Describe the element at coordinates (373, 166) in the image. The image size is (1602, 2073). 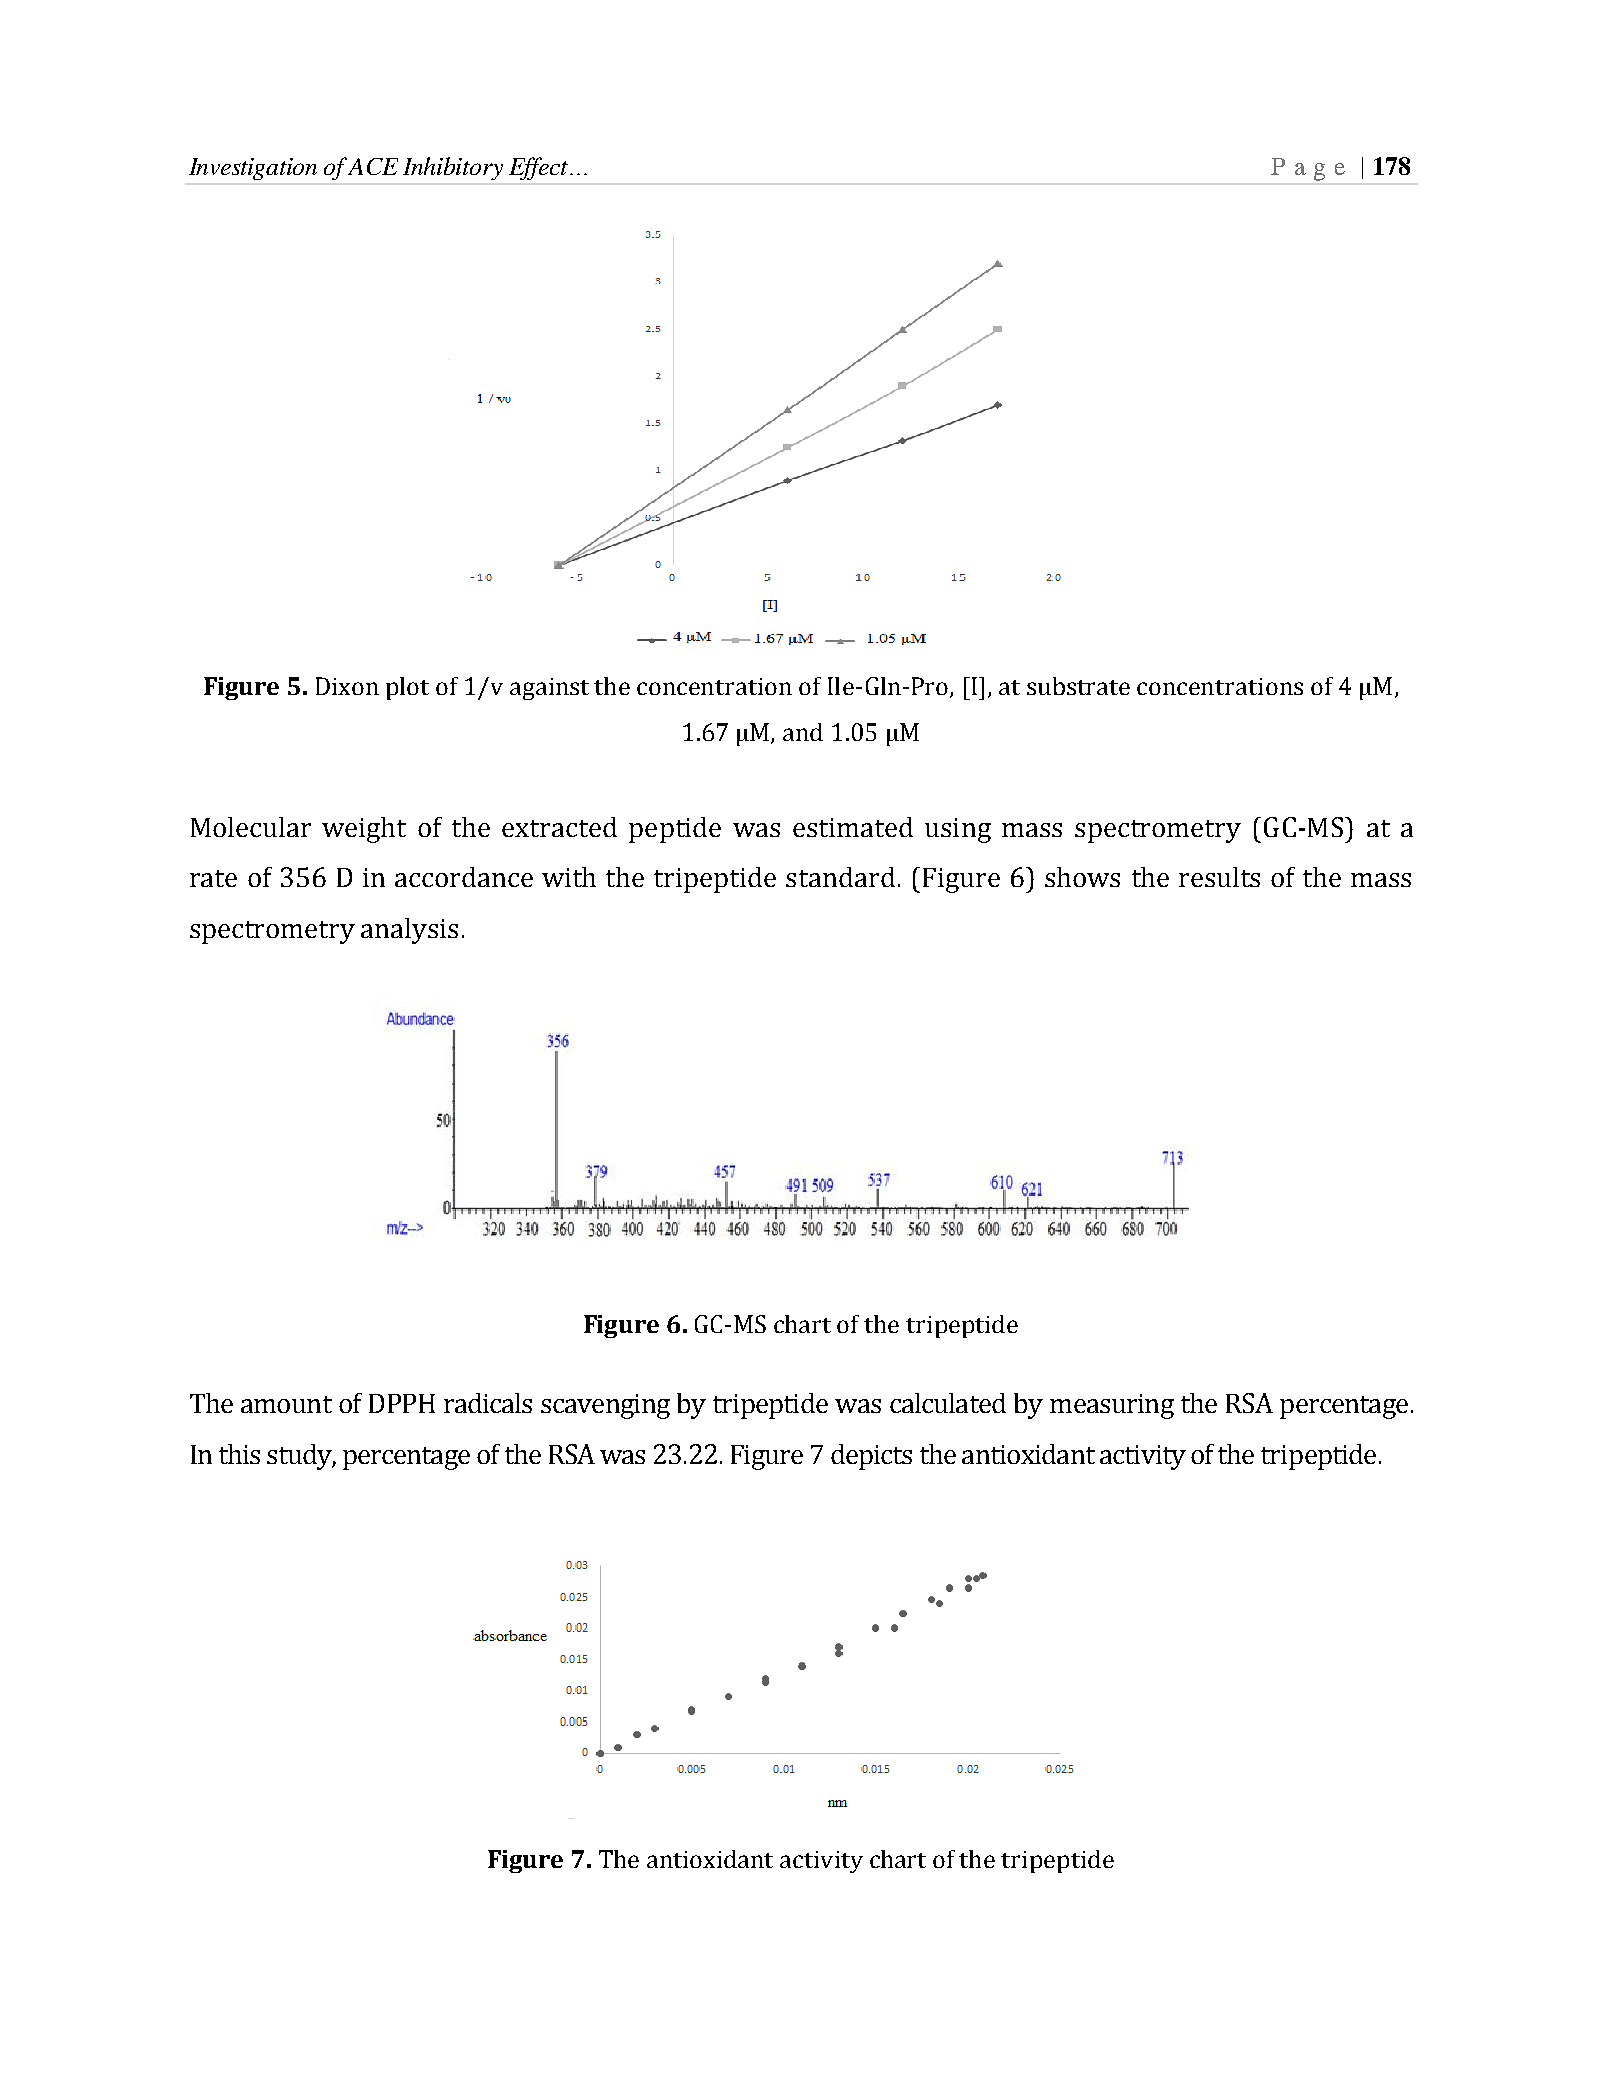
I see `ACE` at that location.
